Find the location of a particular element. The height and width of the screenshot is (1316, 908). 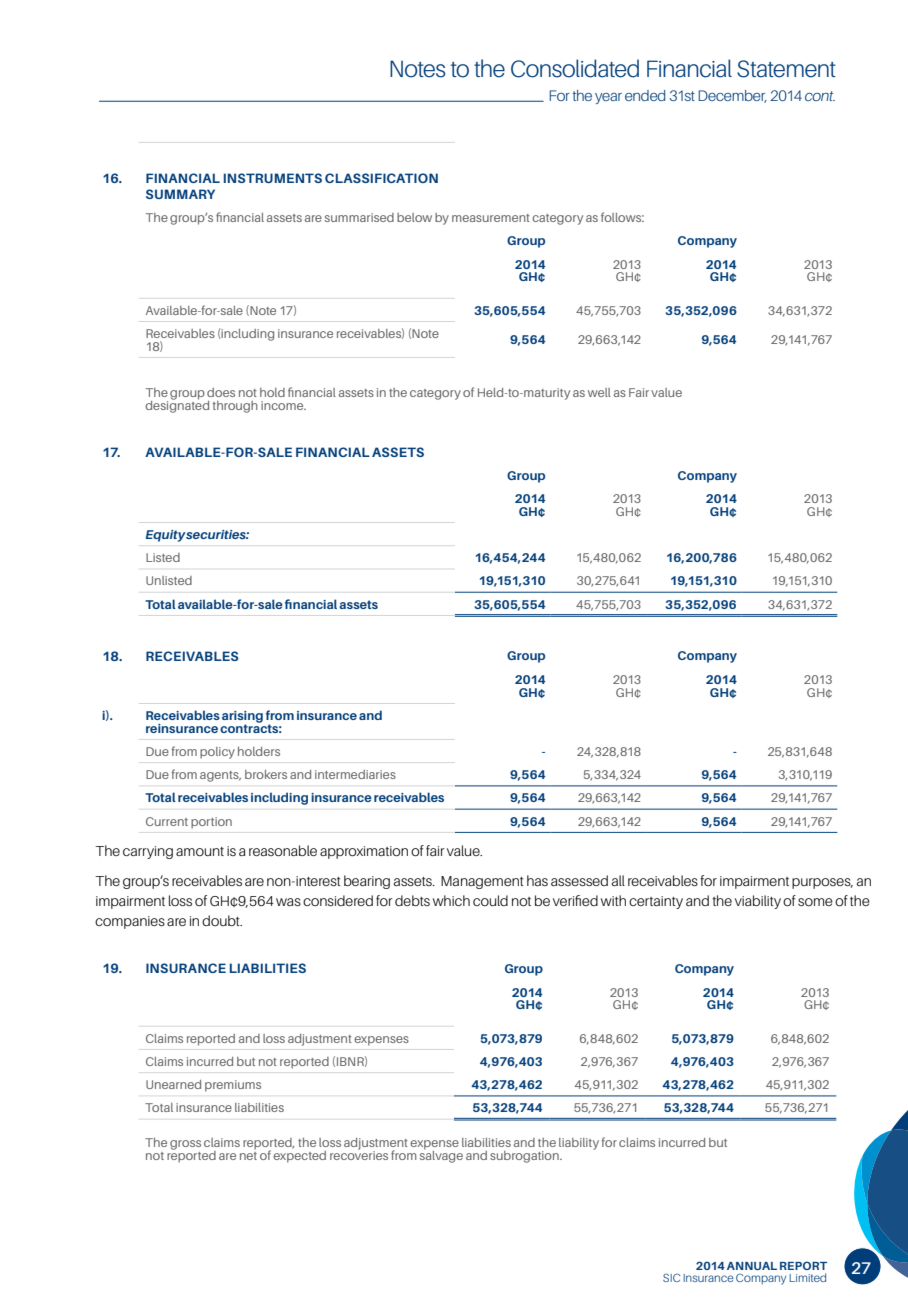

Management is located at coordinates (482, 882).
